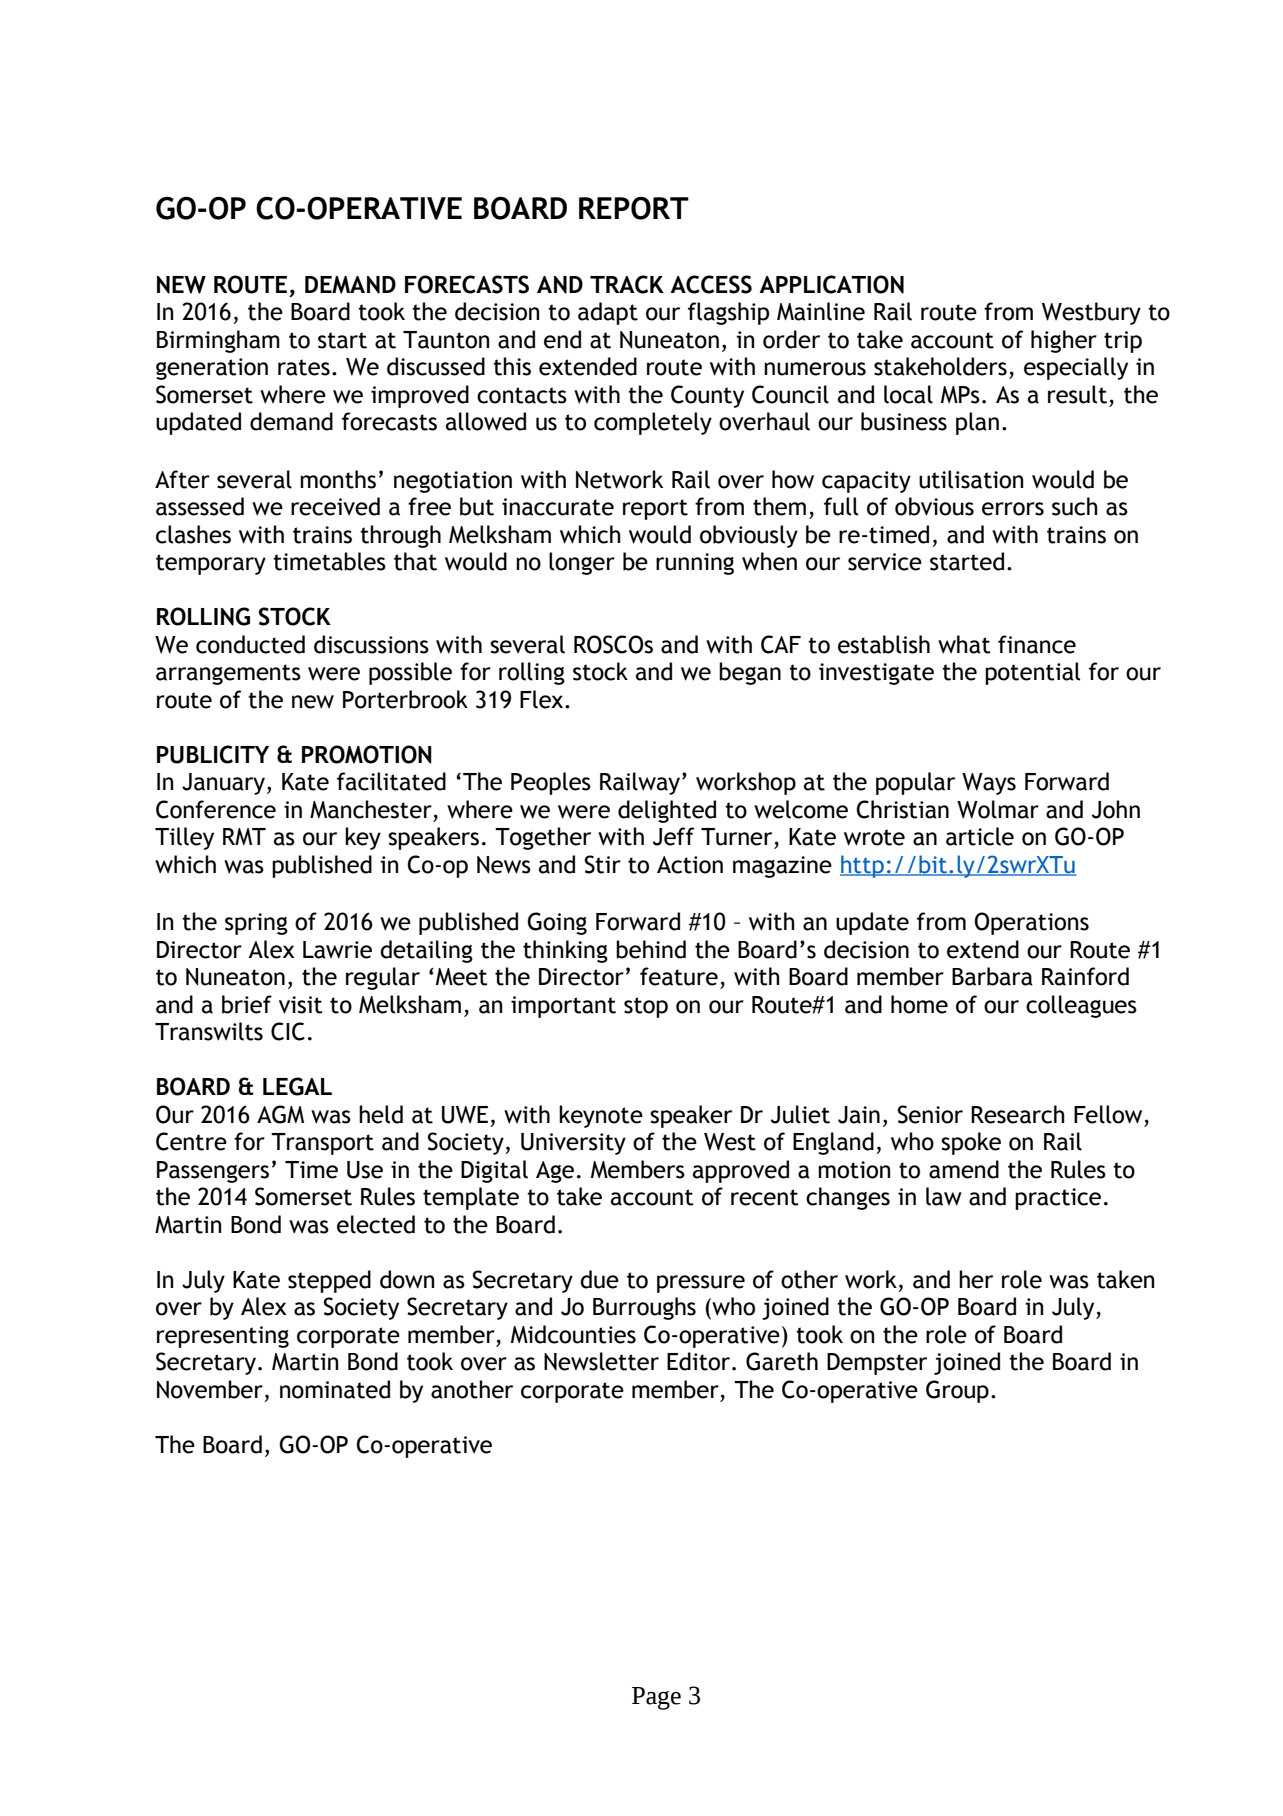 The image size is (1283, 1816). Describe the element at coordinates (989, 784) in the screenshot. I see `Ways` at that location.
